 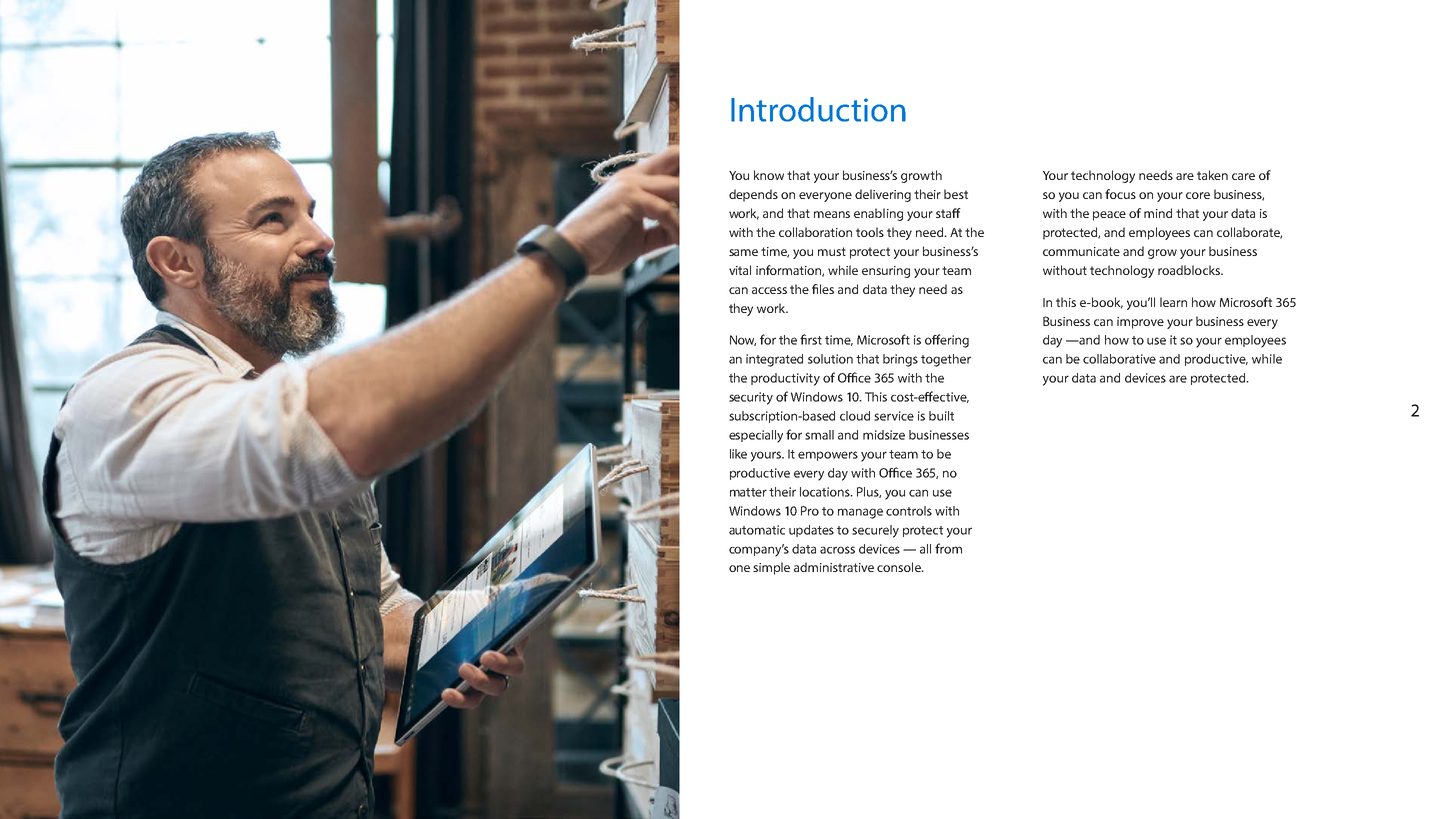 I want to click on productivity, so click(x=785, y=379).
